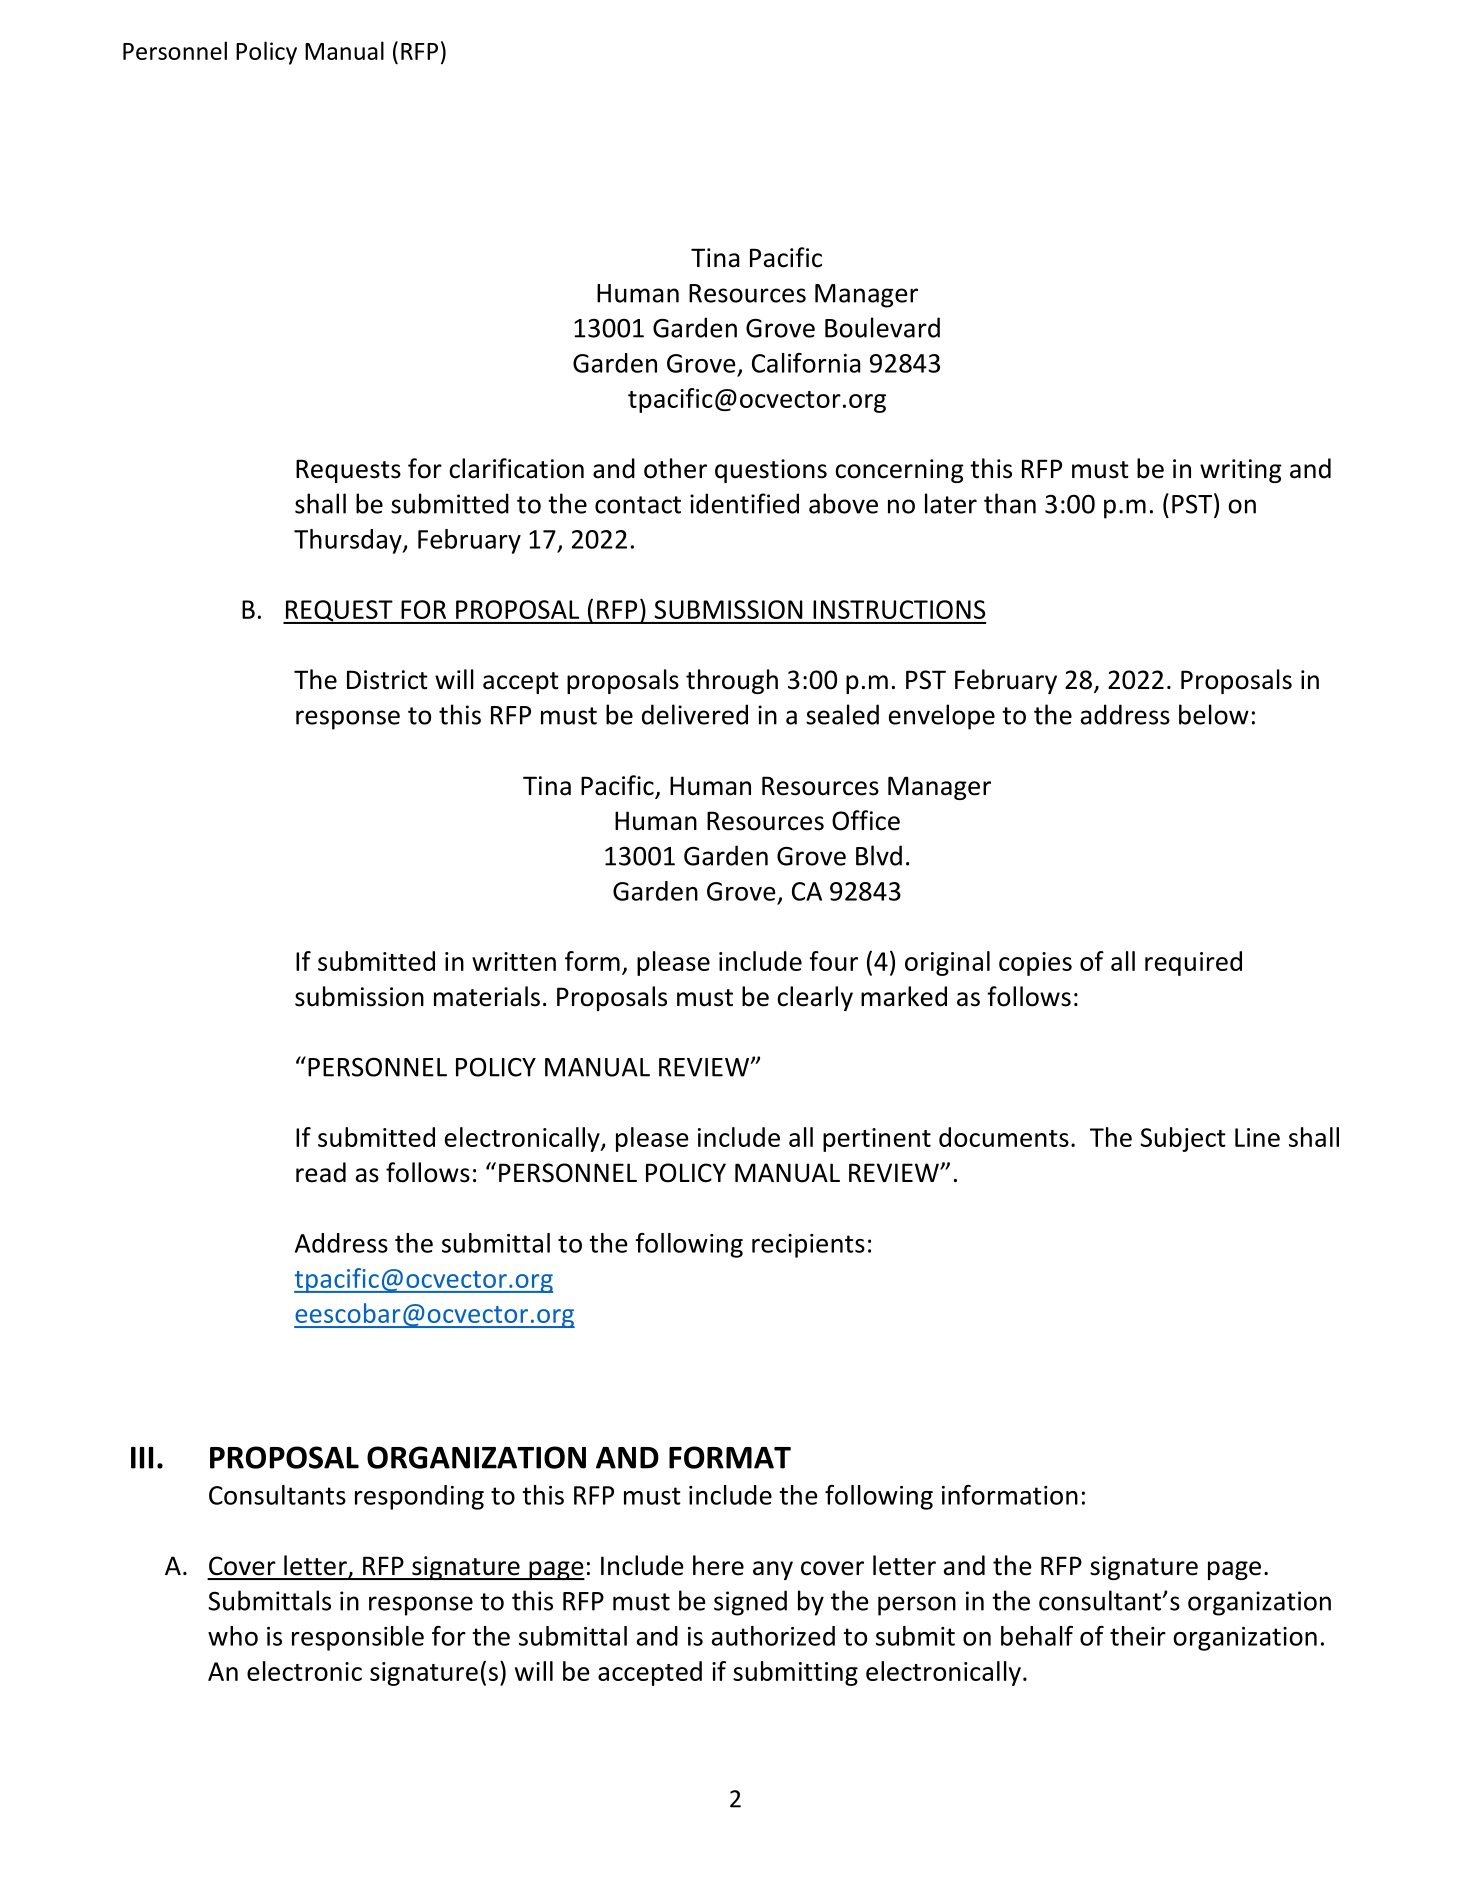 The image size is (1471, 1903). I want to click on recipients, so click(808, 1246).
